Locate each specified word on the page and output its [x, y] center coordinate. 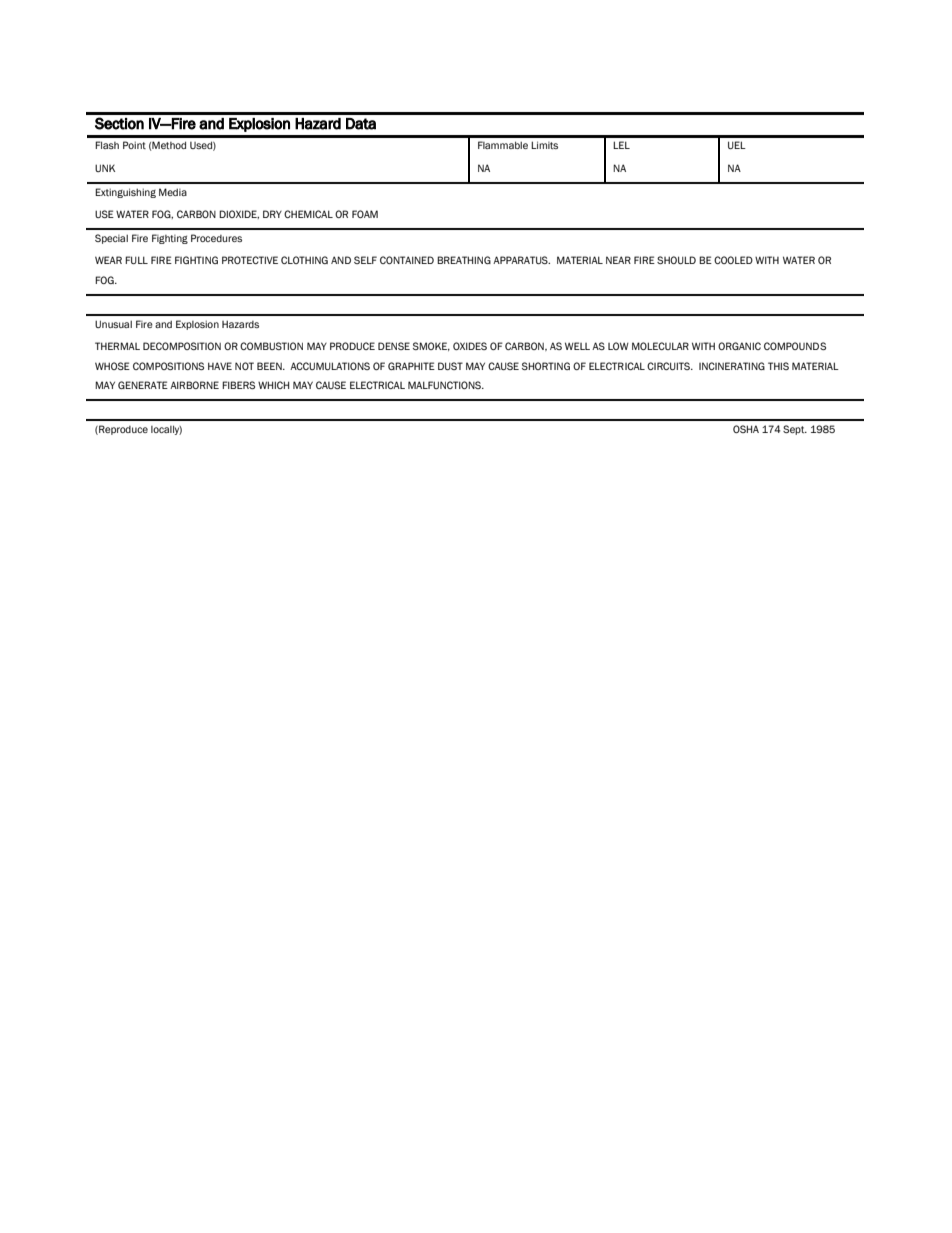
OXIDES [470, 346]
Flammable [503, 145]
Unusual [113, 324]
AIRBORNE [194, 385]
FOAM [365, 214]
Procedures [216, 238]
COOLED [733, 260]
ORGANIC [739, 346]
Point [134, 145]
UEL [737, 145]
